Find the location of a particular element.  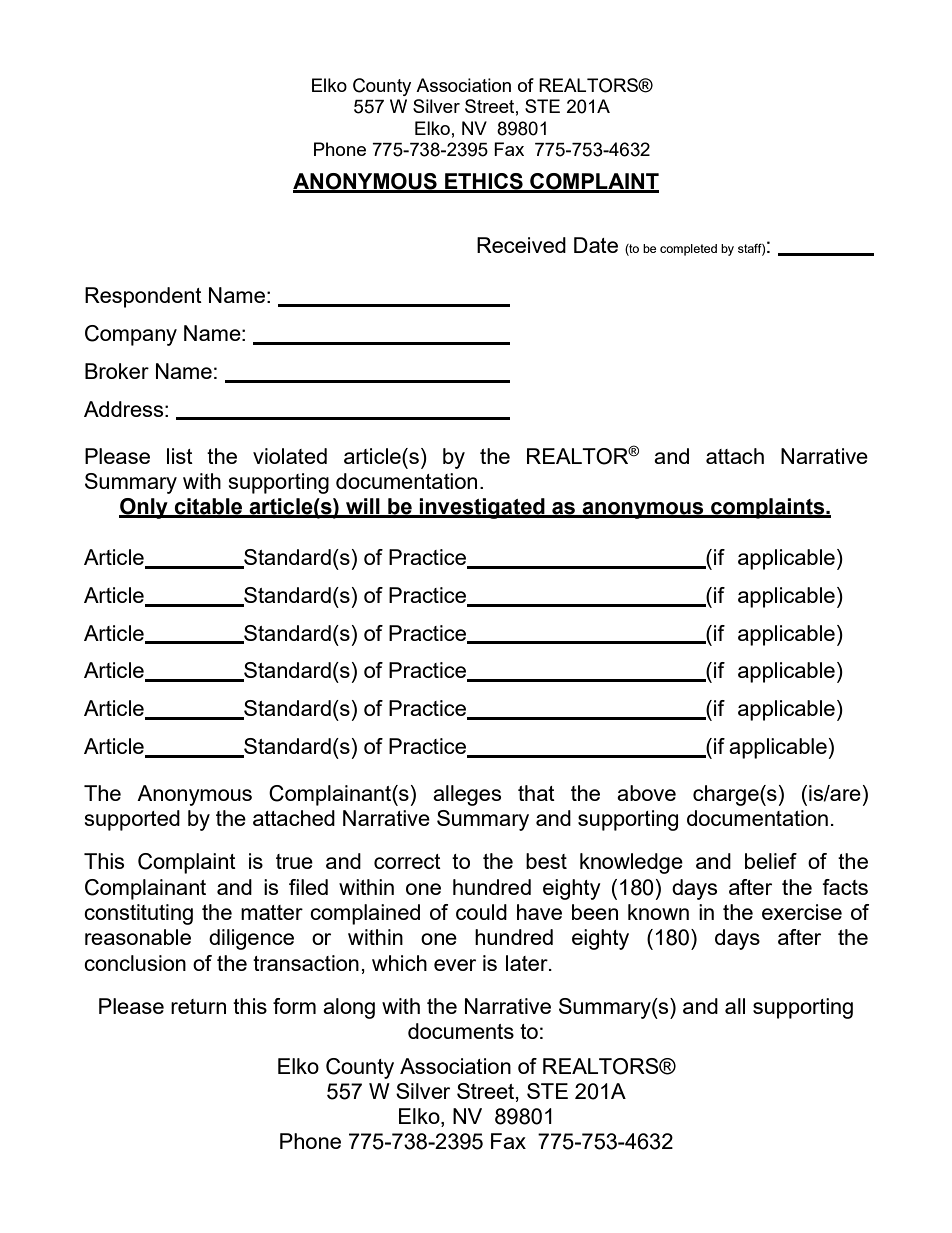

will is located at coordinates (363, 507).
